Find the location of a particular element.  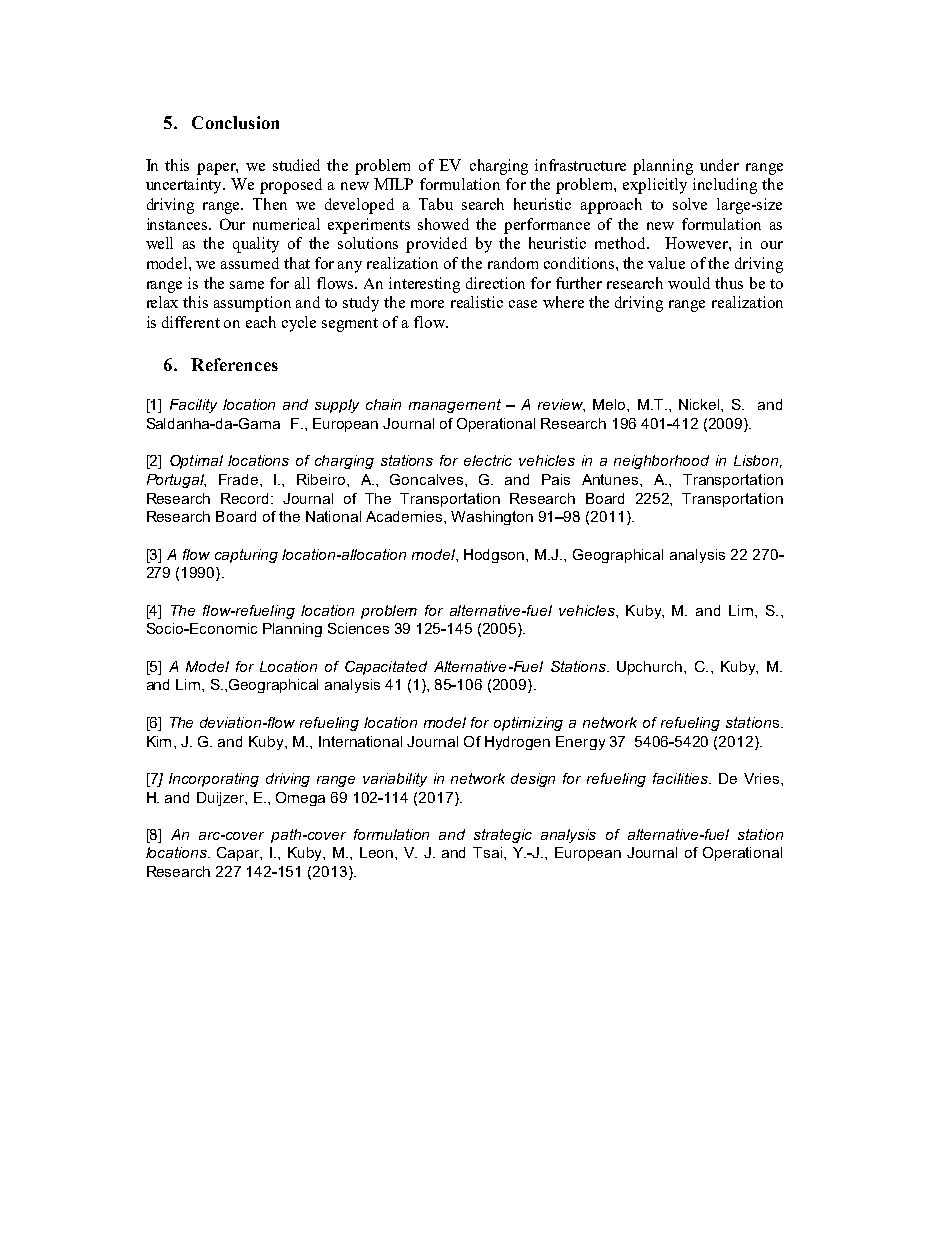

Incorporating is located at coordinates (214, 780).
